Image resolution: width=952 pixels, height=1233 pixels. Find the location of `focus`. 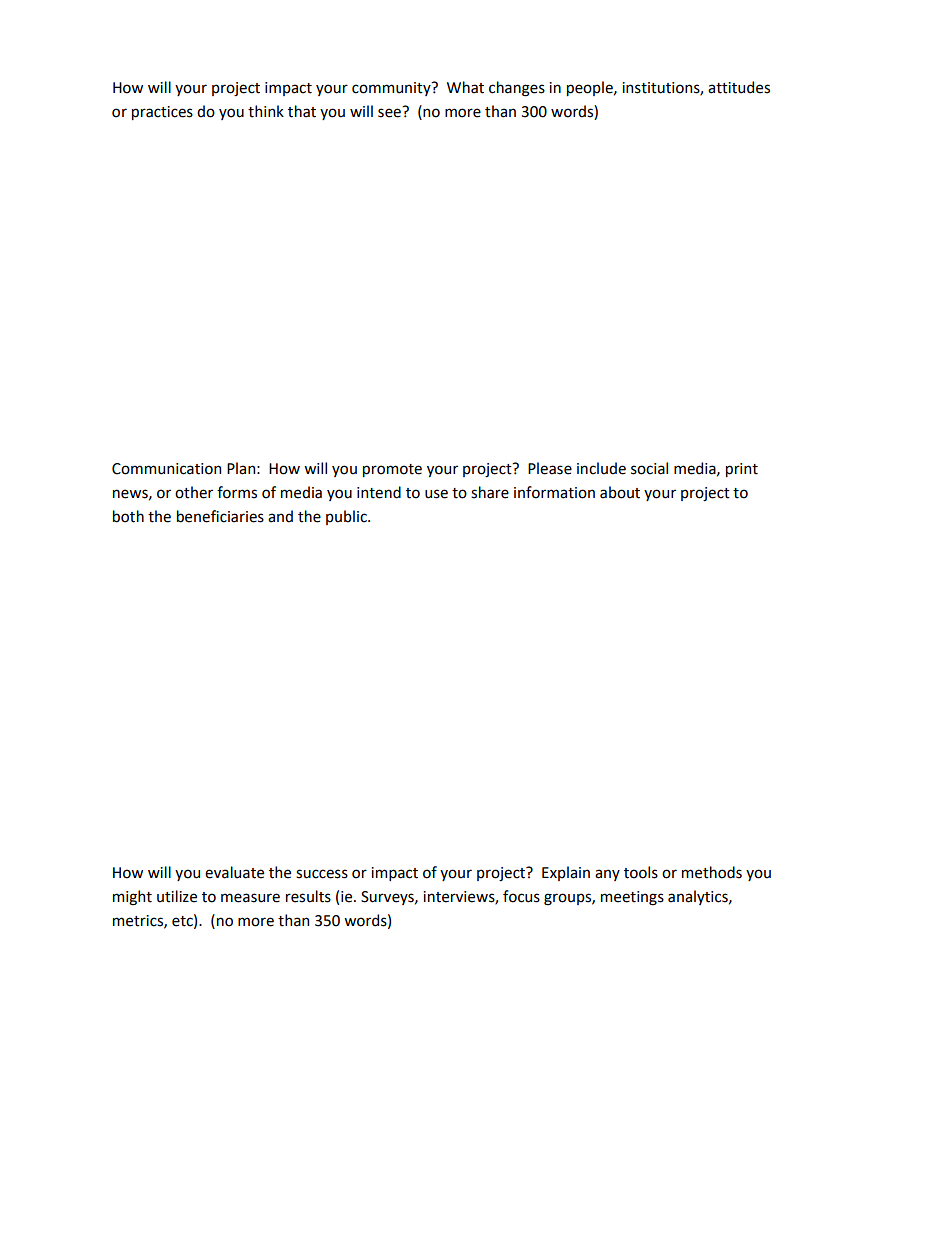

focus is located at coordinates (521, 896).
